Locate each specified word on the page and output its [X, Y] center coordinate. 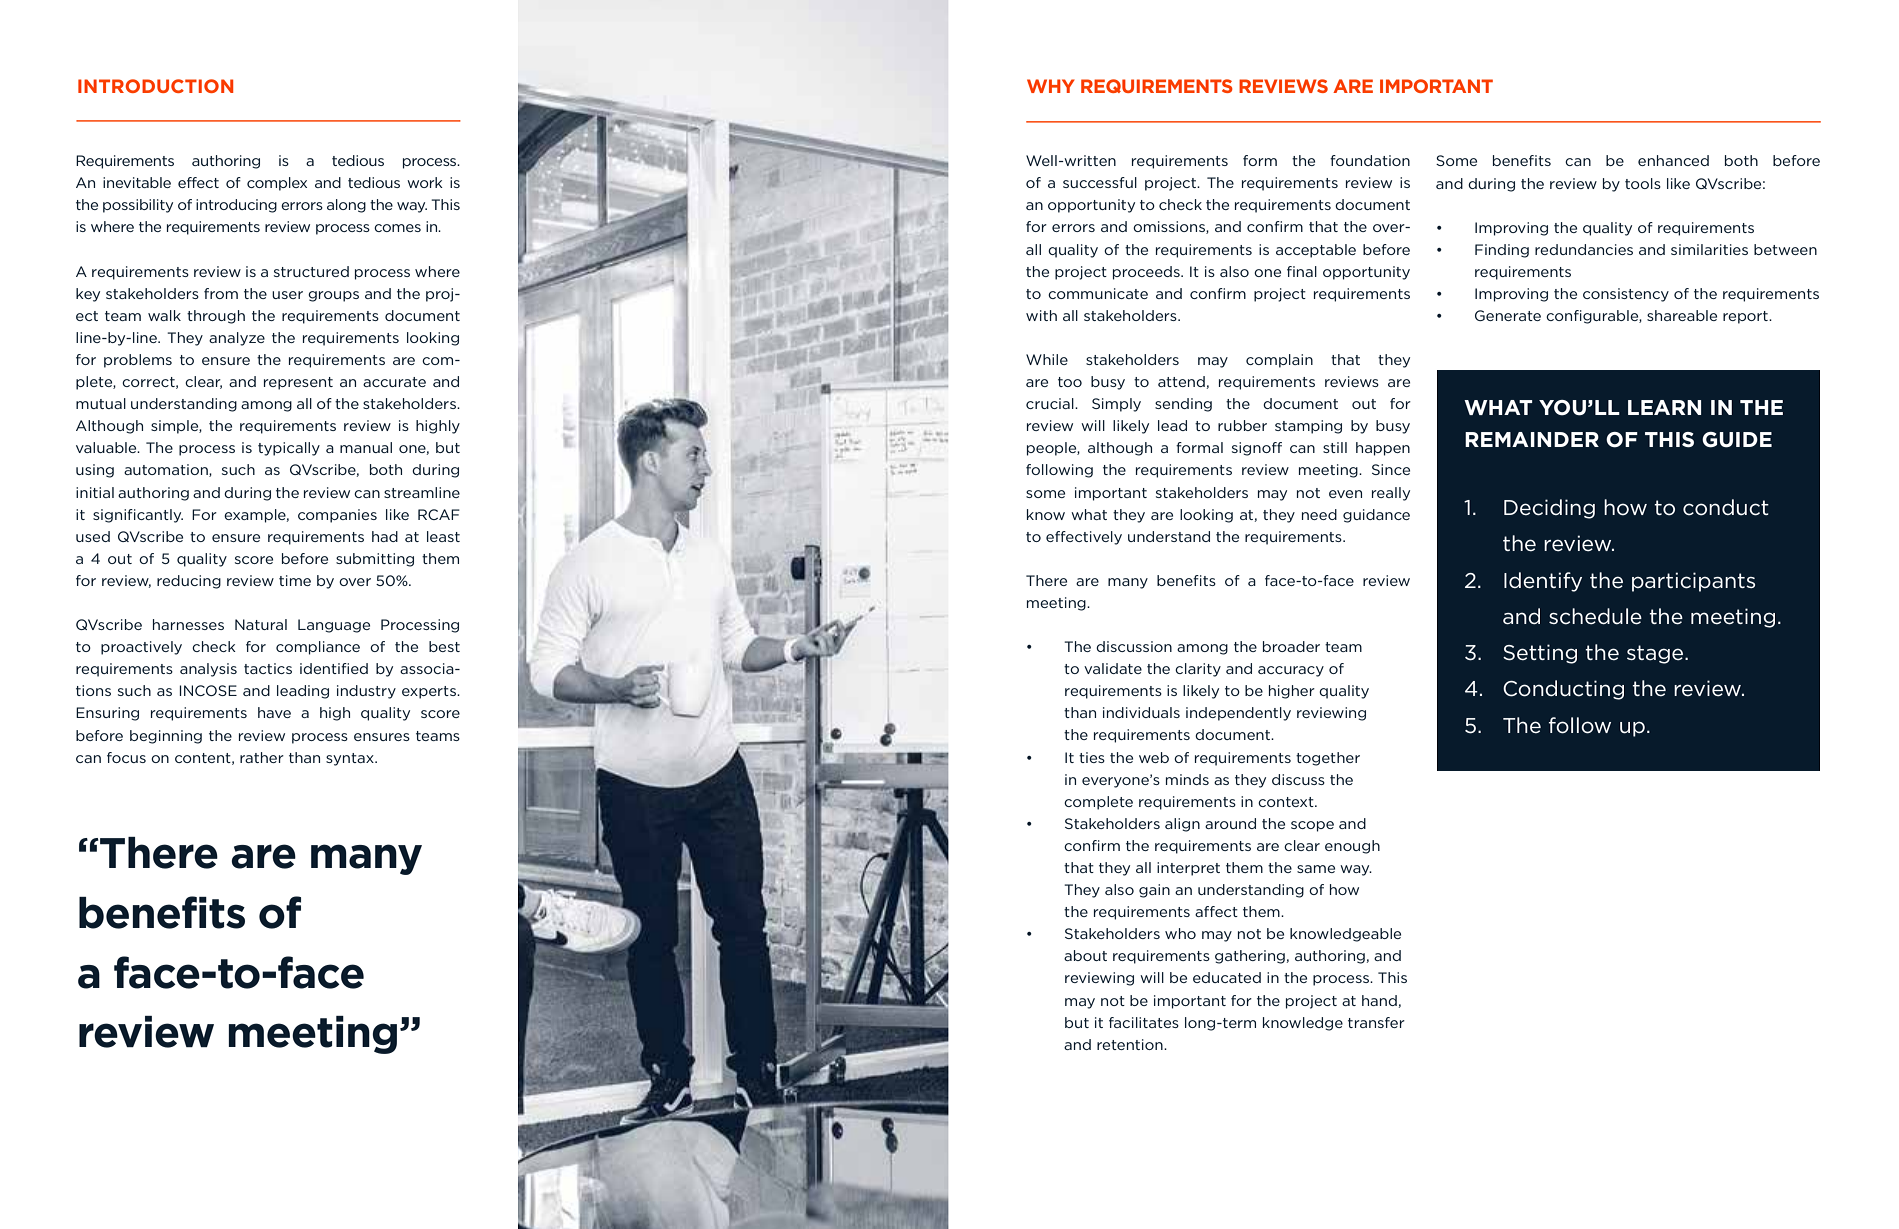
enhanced [1673, 160]
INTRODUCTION [155, 86]
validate [1113, 668]
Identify [1543, 582]
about [1085, 955]
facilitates [1144, 1022]
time [295, 580]
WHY [1051, 86]
